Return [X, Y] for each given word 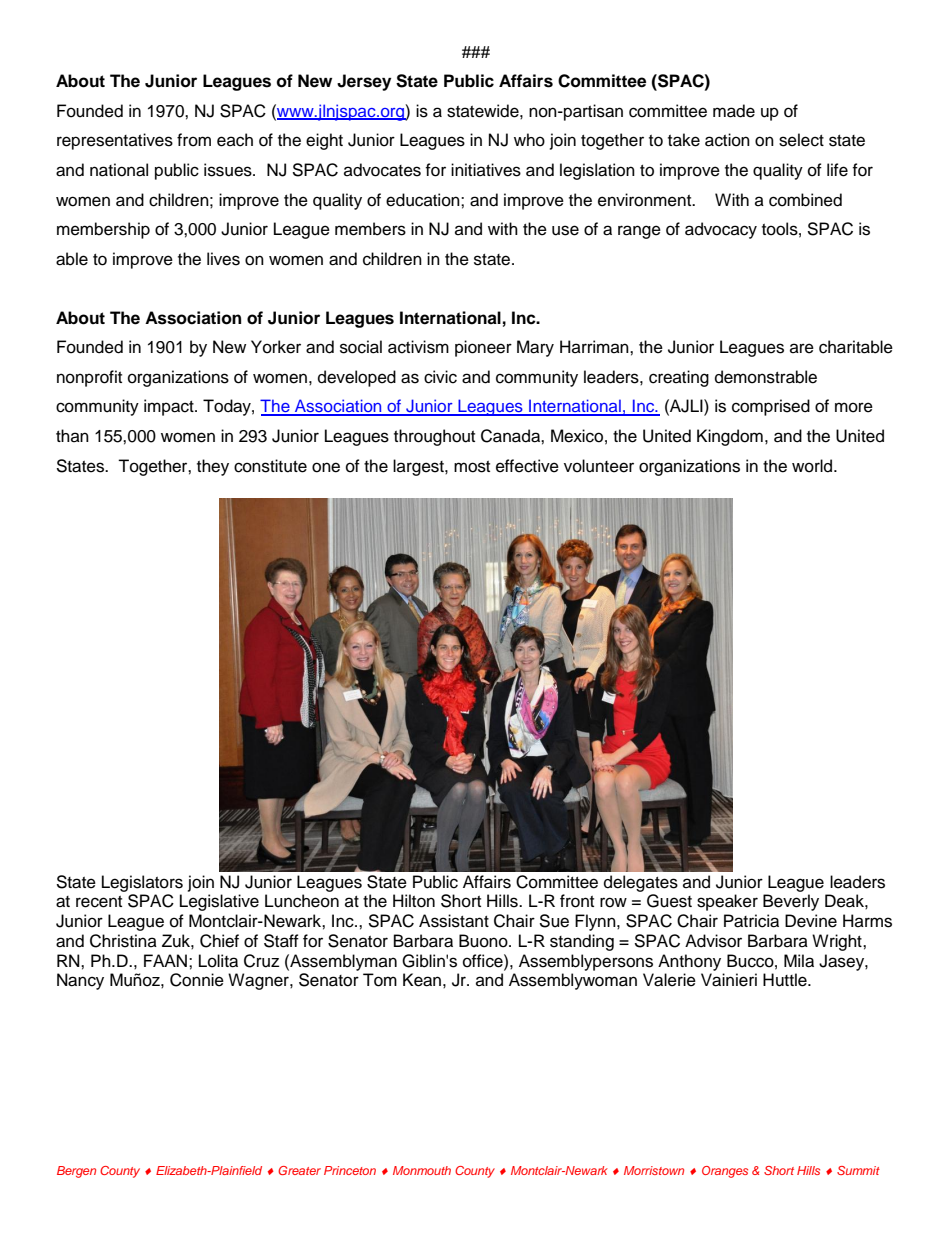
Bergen [76, 1172]
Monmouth [422, 1170]
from [194, 140]
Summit [858, 1170]
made [734, 111]
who [529, 140]
